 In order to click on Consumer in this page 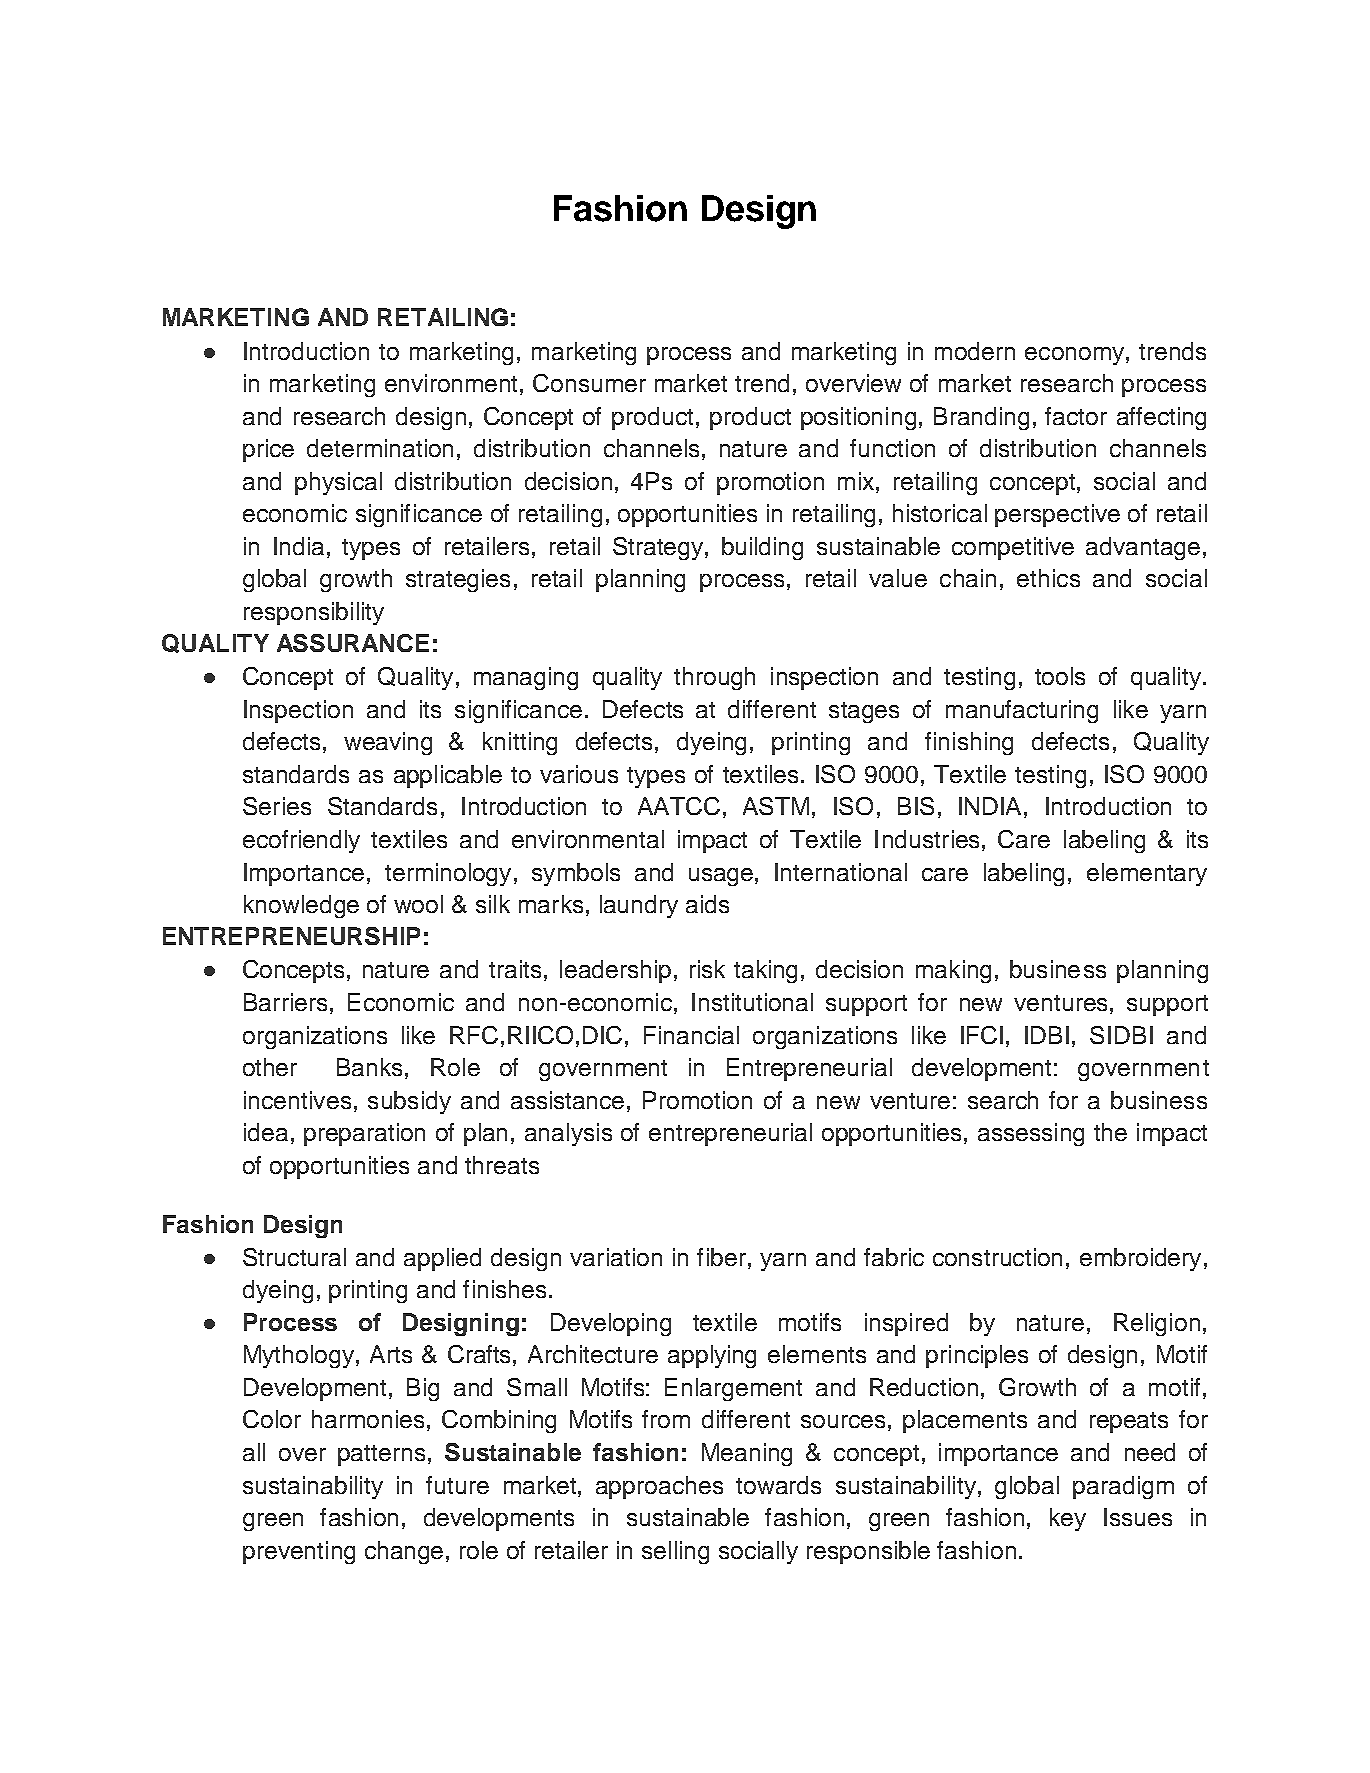, I will do `click(589, 383)`.
